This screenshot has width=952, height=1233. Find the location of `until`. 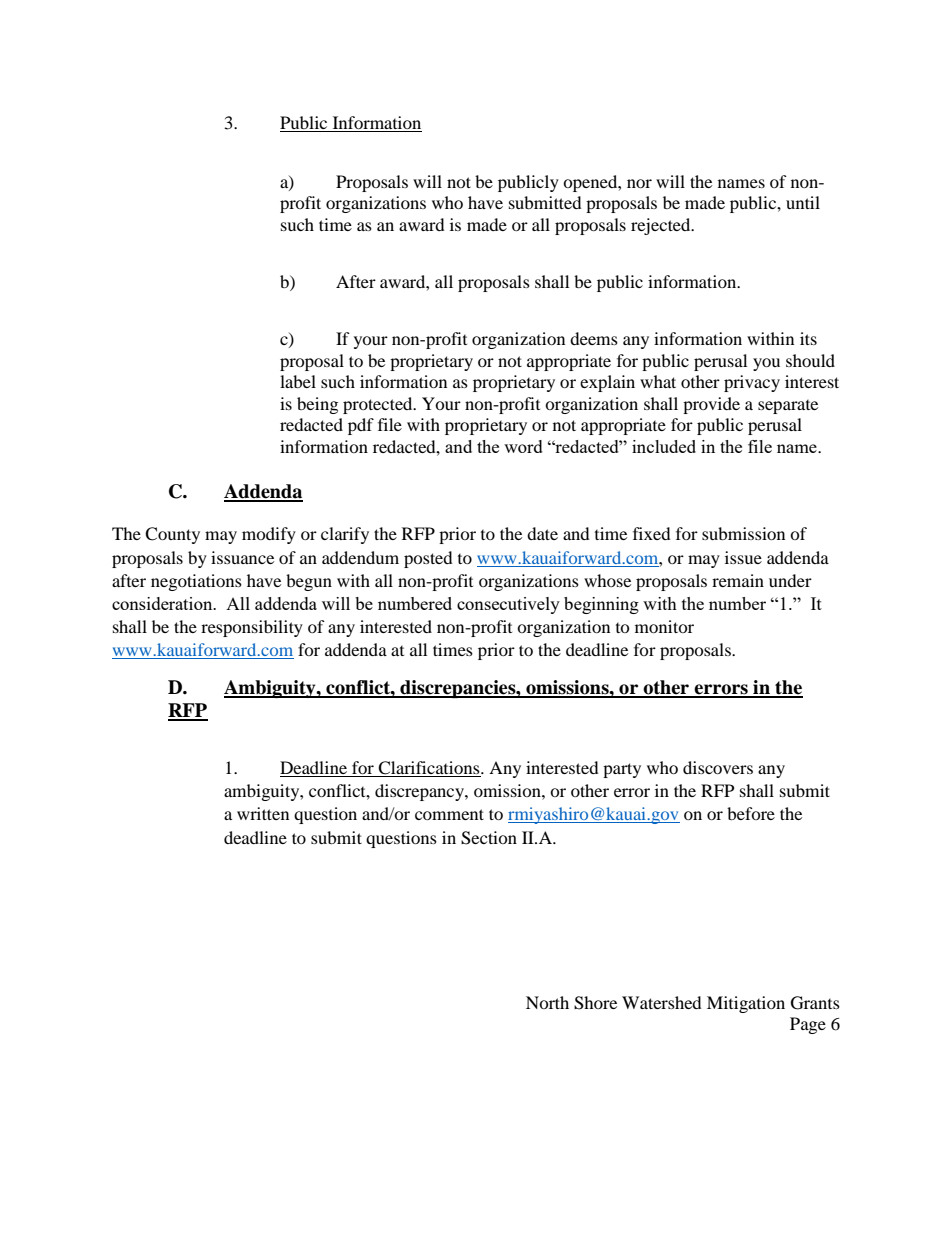

until is located at coordinates (803, 202).
